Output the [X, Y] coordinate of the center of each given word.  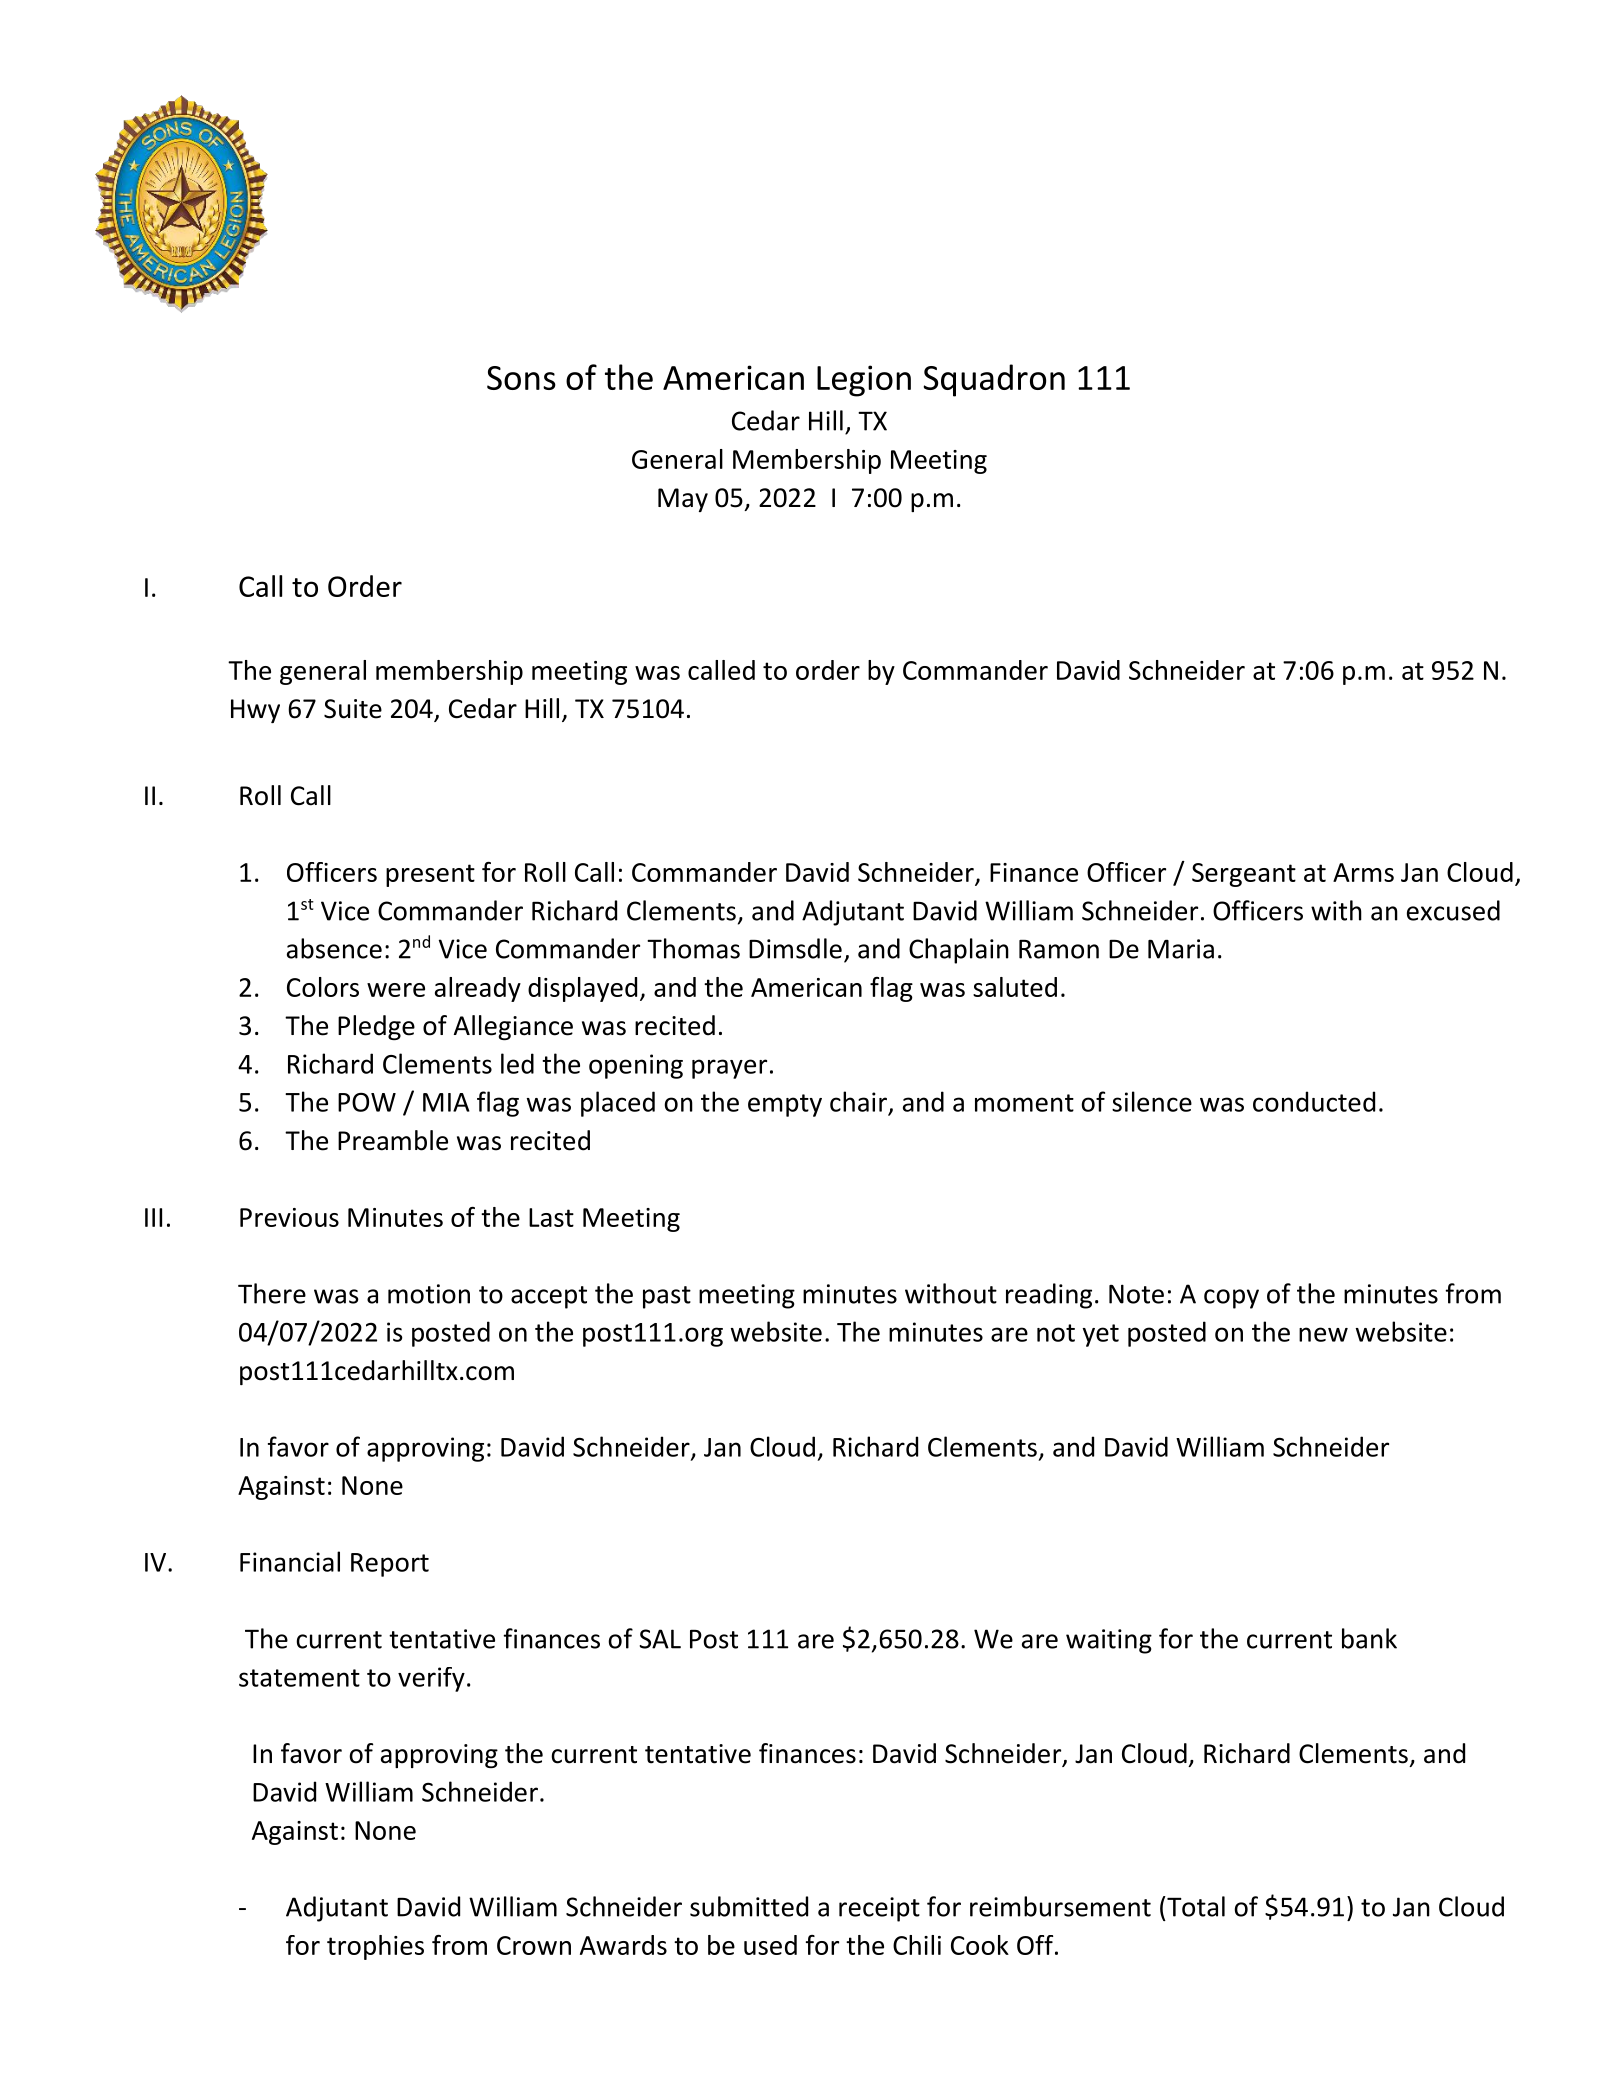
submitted [749, 1906]
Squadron [994, 380]
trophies [375, 1947]
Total [1195, 1906]
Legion [864, 381]
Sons [521, 378]
